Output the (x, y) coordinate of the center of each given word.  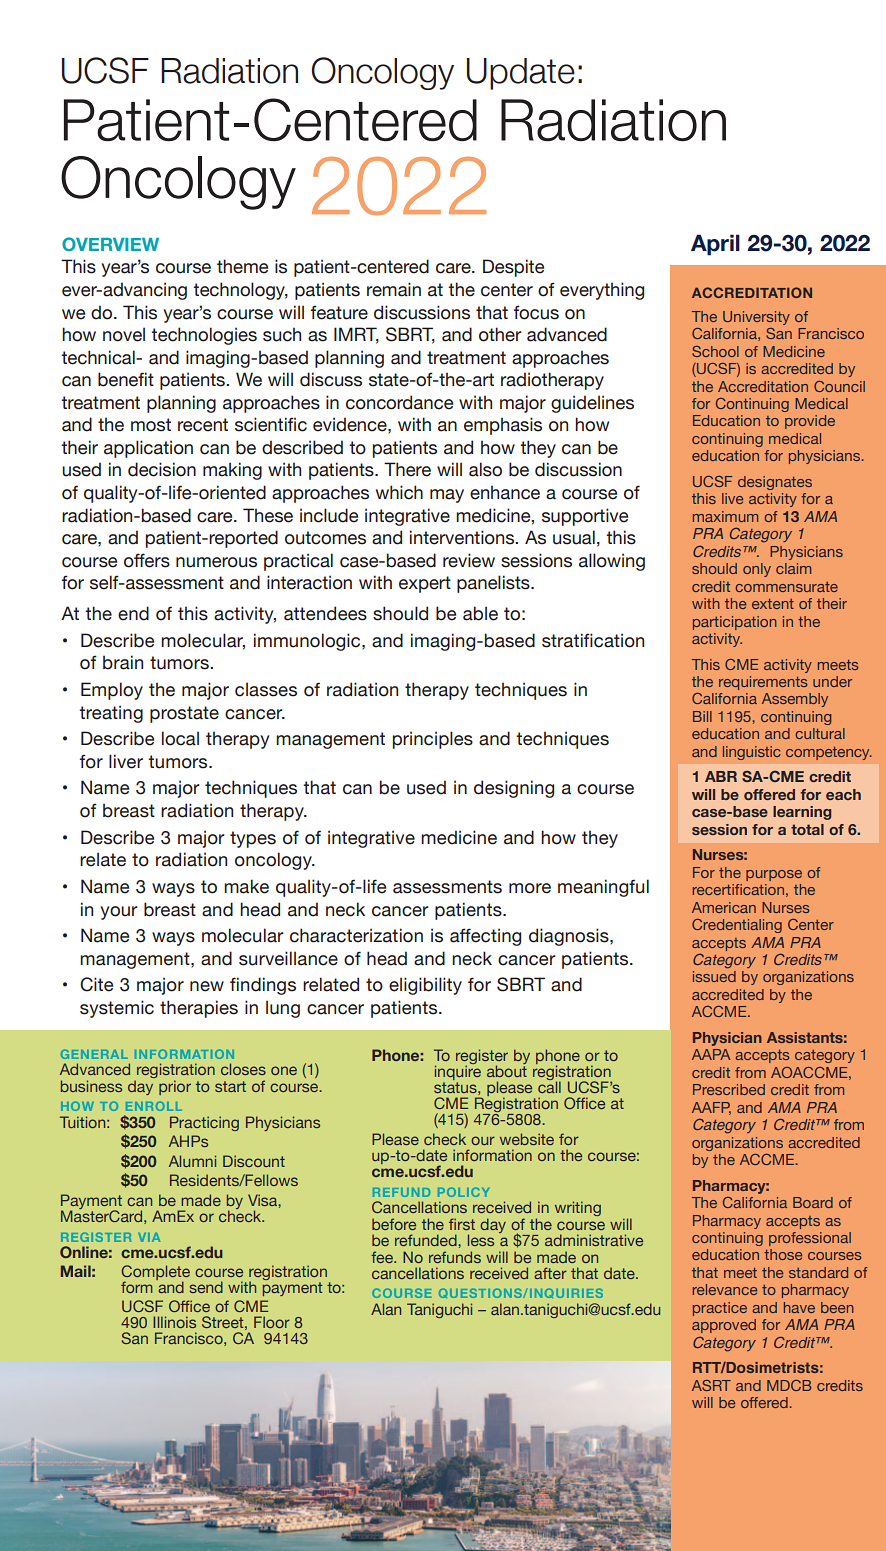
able (480, 613)
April (715, 245)
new (207, 986)
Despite (513, 268)
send (206, 1287)
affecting (485, 937)
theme (242, 266)
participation (735, 623)
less (481, 1240)
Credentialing (737, 926)
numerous (216, 562)
